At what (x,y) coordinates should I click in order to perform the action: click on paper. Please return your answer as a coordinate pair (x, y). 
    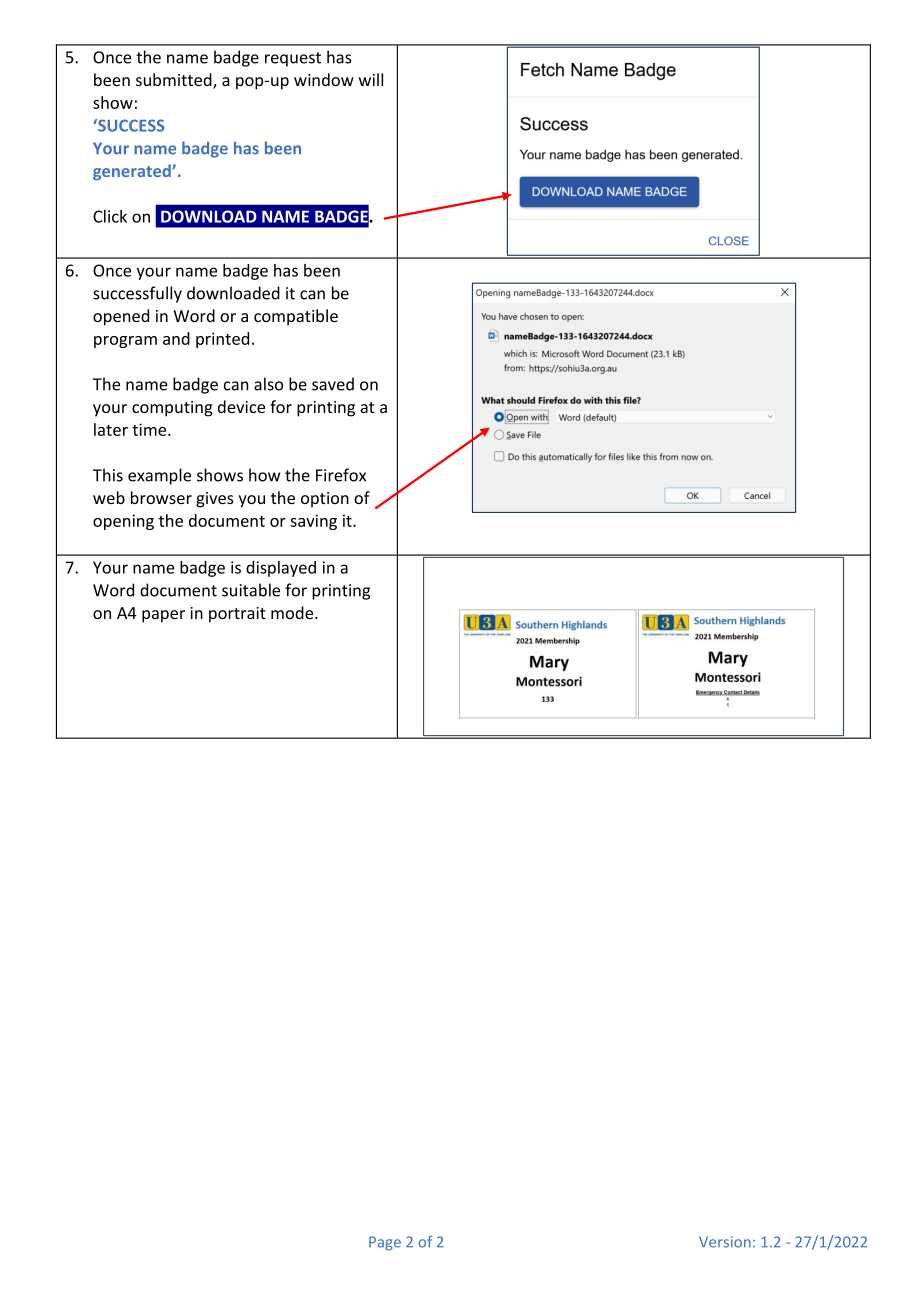
    Looking at the image, I should click on (163, 616).
